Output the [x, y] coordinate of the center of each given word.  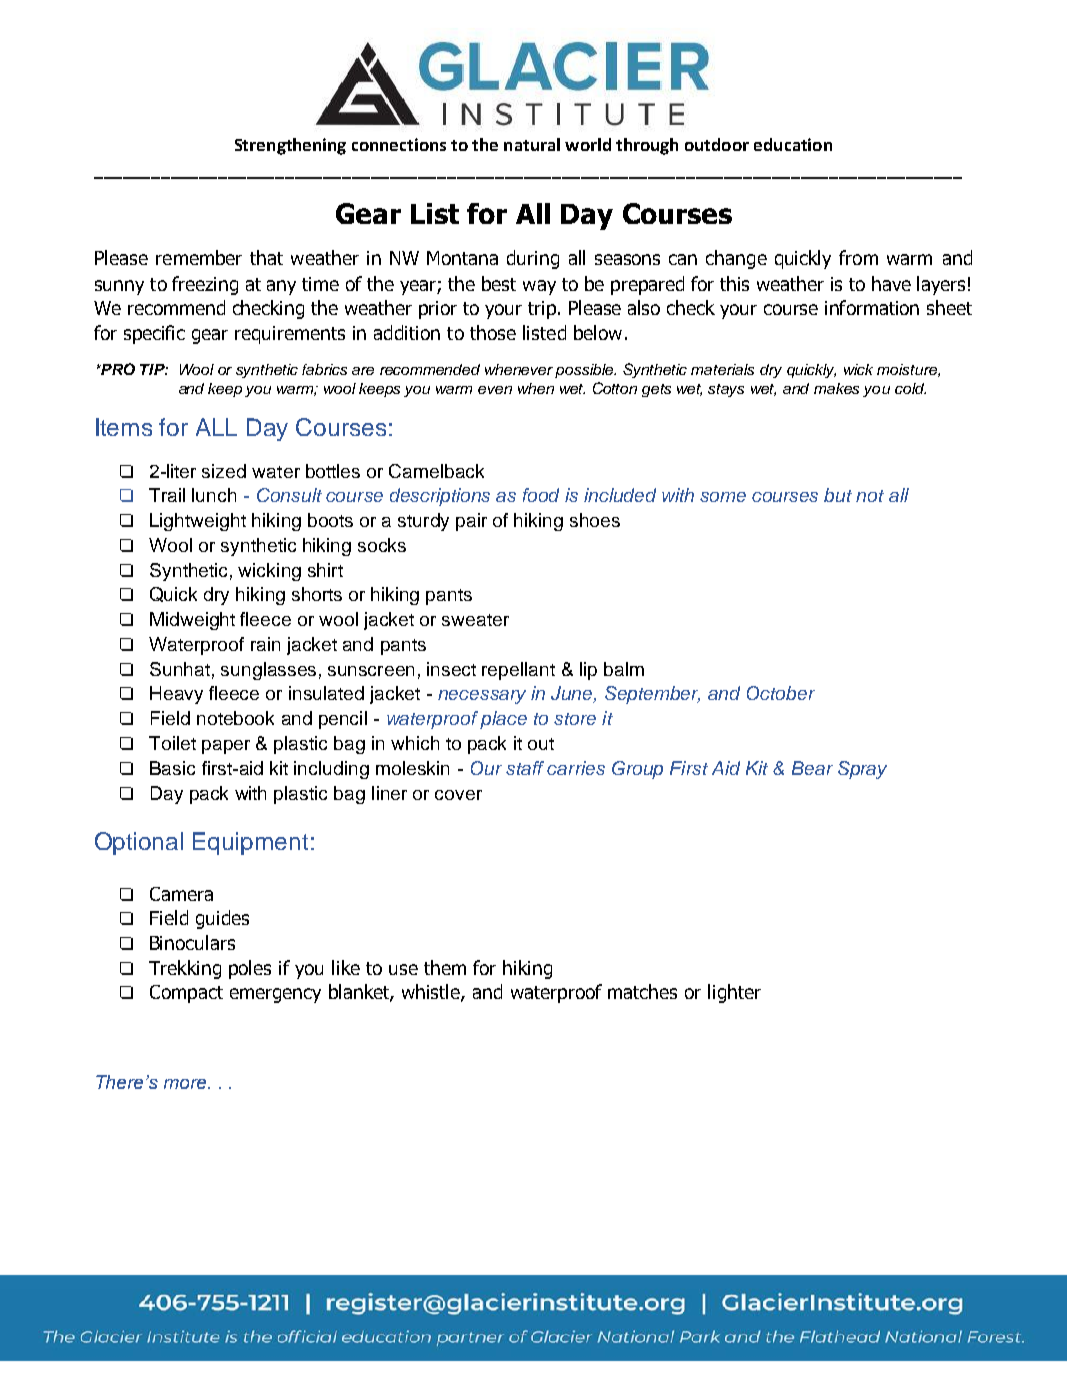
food [541, 495]
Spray [862, 770]
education [793, 144]
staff [525, 768]
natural [532, 144]
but [838, 495]
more [186, 1084]
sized [224, 471]
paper [226, 747]
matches [642, 991]
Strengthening [290, 146]
